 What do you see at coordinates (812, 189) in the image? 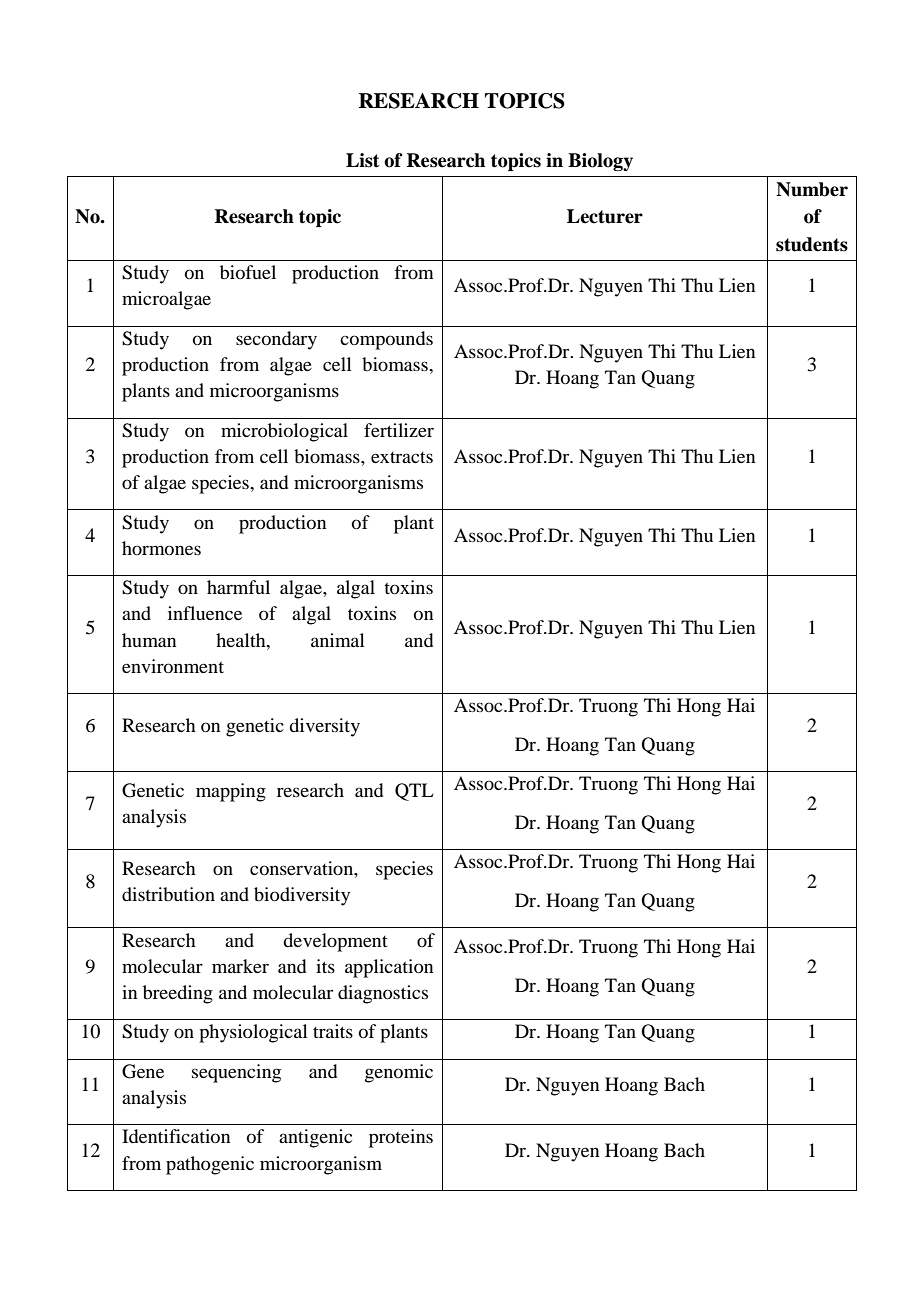
I see `Number` at bounding box center [812, 189].
